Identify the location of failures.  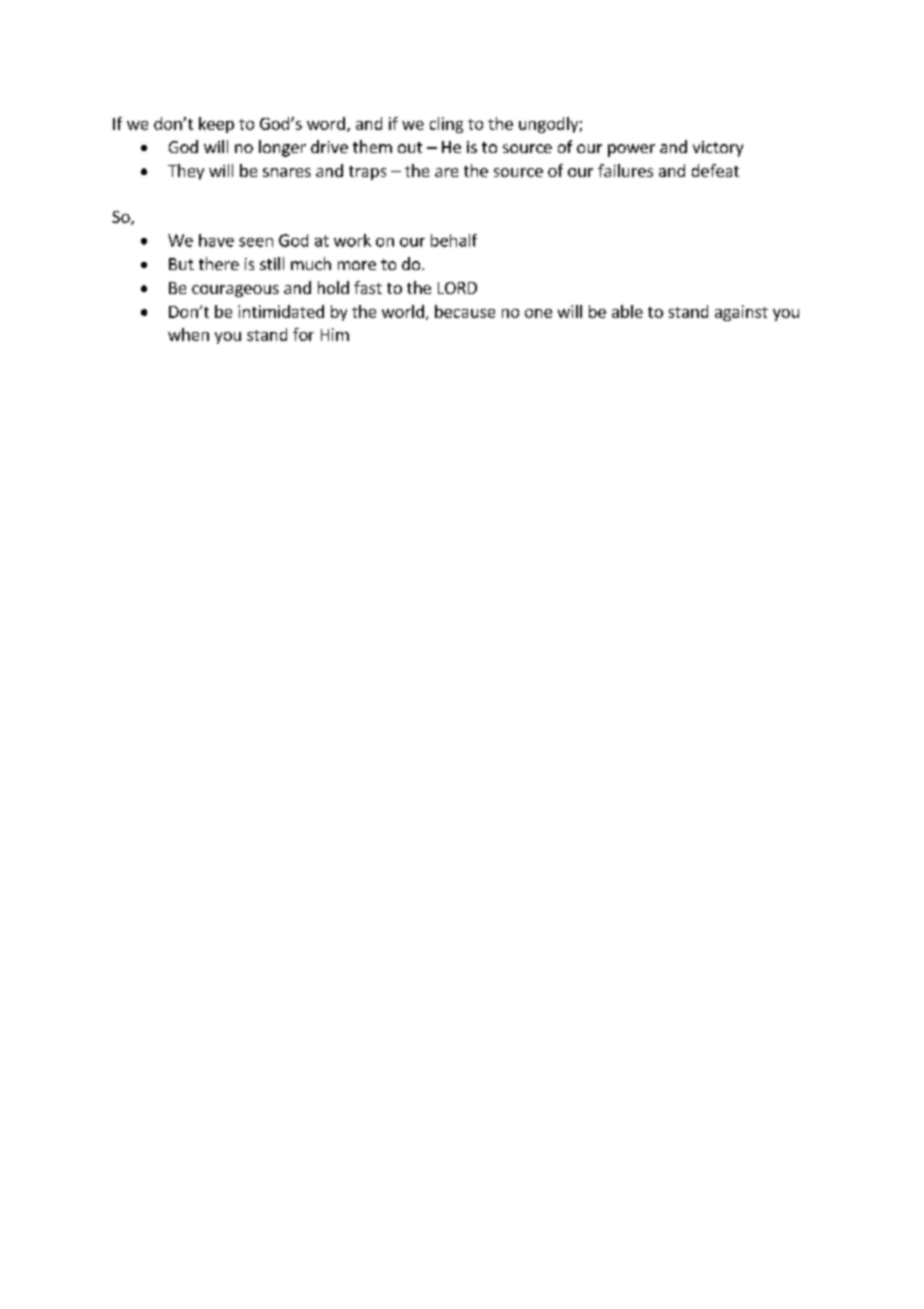
(625, 170).
